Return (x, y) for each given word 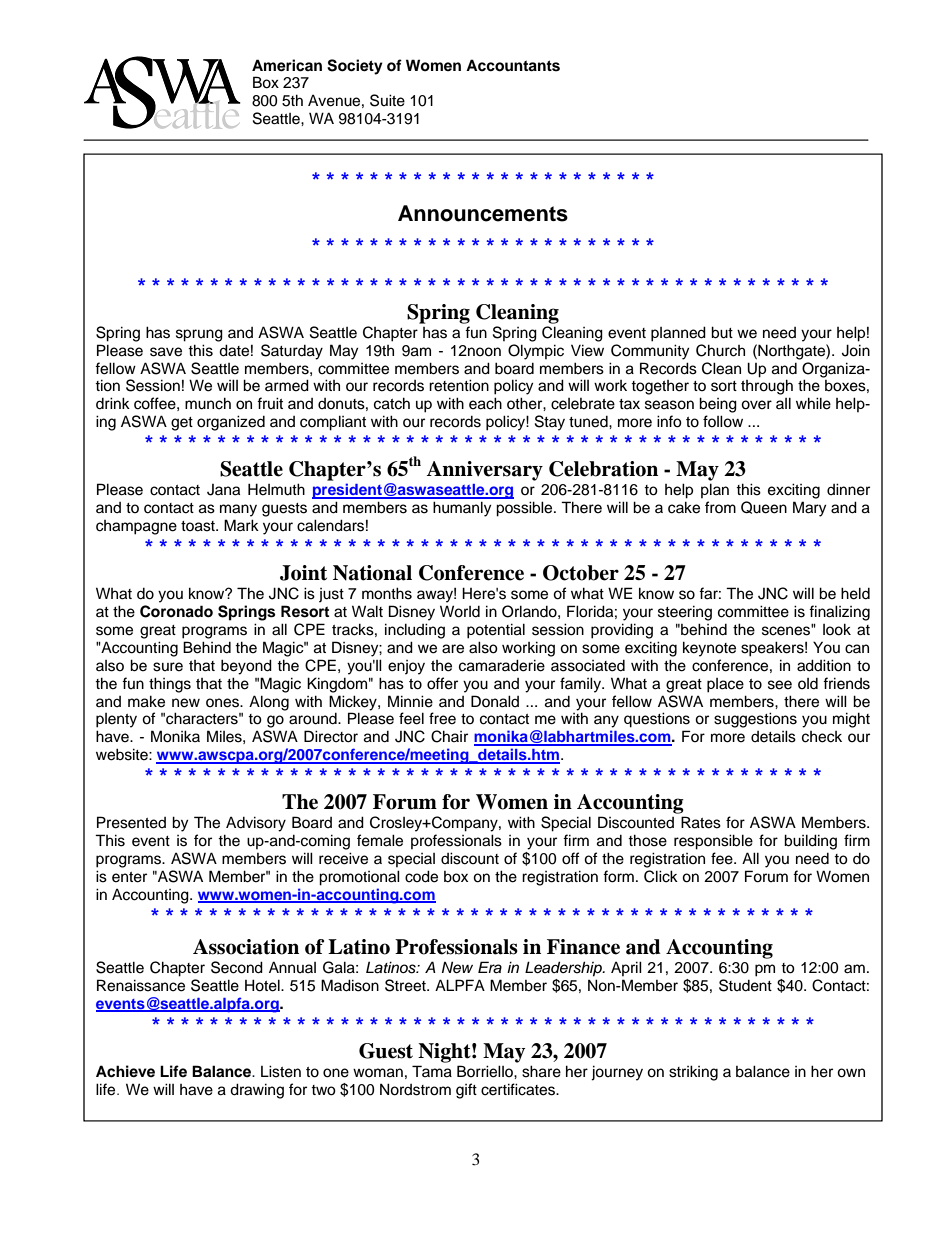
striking (693, 1073)
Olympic (536, 352)
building (810, 842)
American (287, 65)
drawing (257, 1091)
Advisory (256, 824)
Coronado (176, 611)
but (722, 332)
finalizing (839, 613)
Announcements (483, 213)
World (460, 611)
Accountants (513, 65)
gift (466, 1091)
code (421, 876)
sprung (199, 335)
